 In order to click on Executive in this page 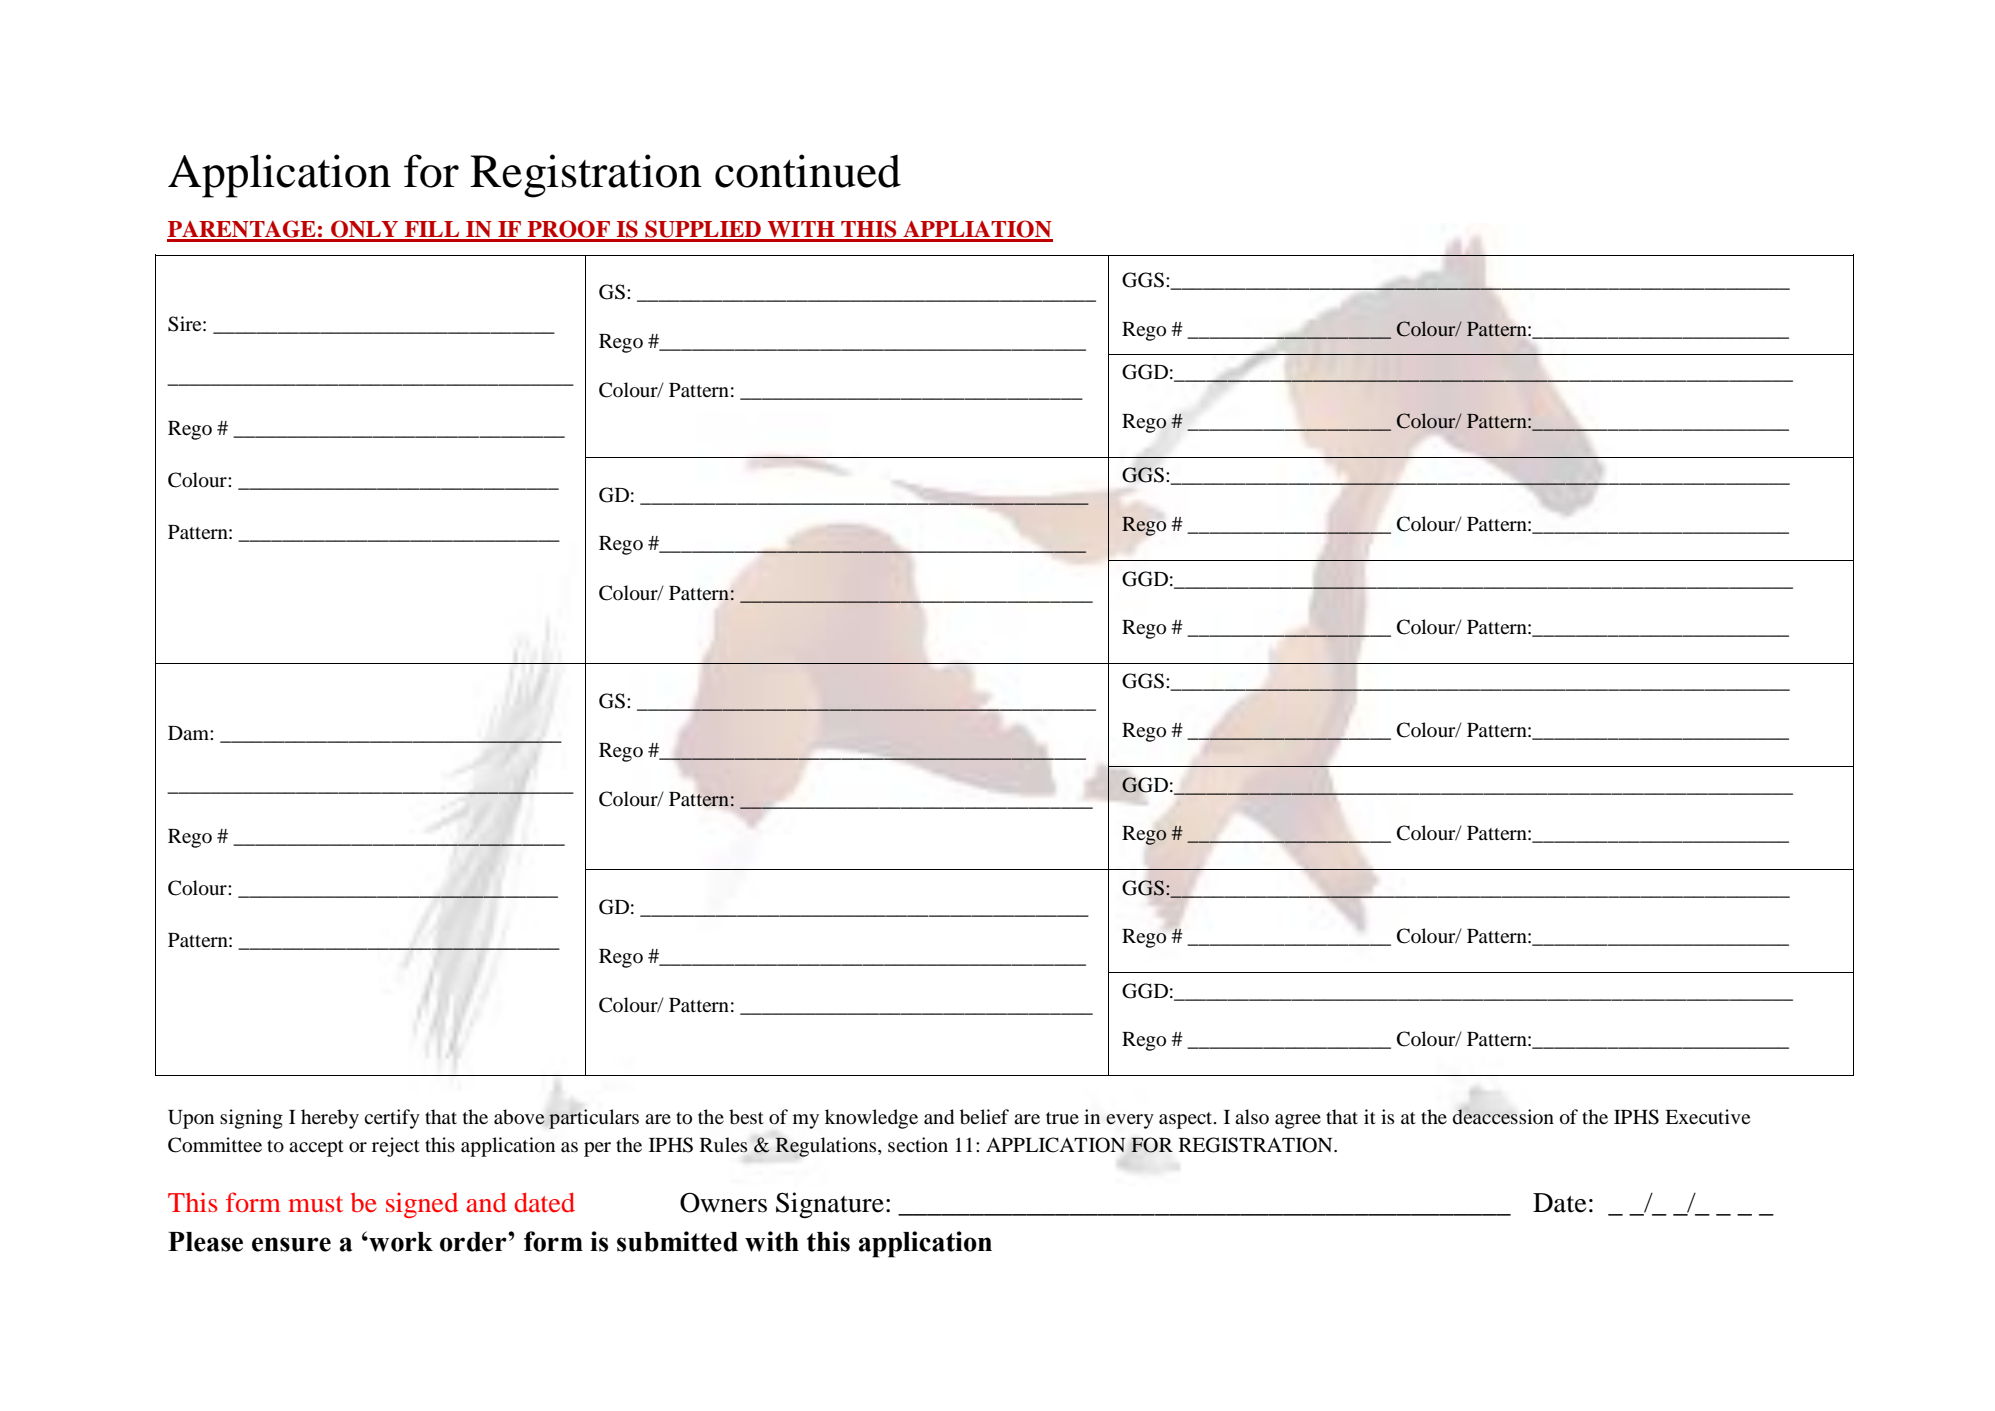, I will do `click(1707, 1116)`.
